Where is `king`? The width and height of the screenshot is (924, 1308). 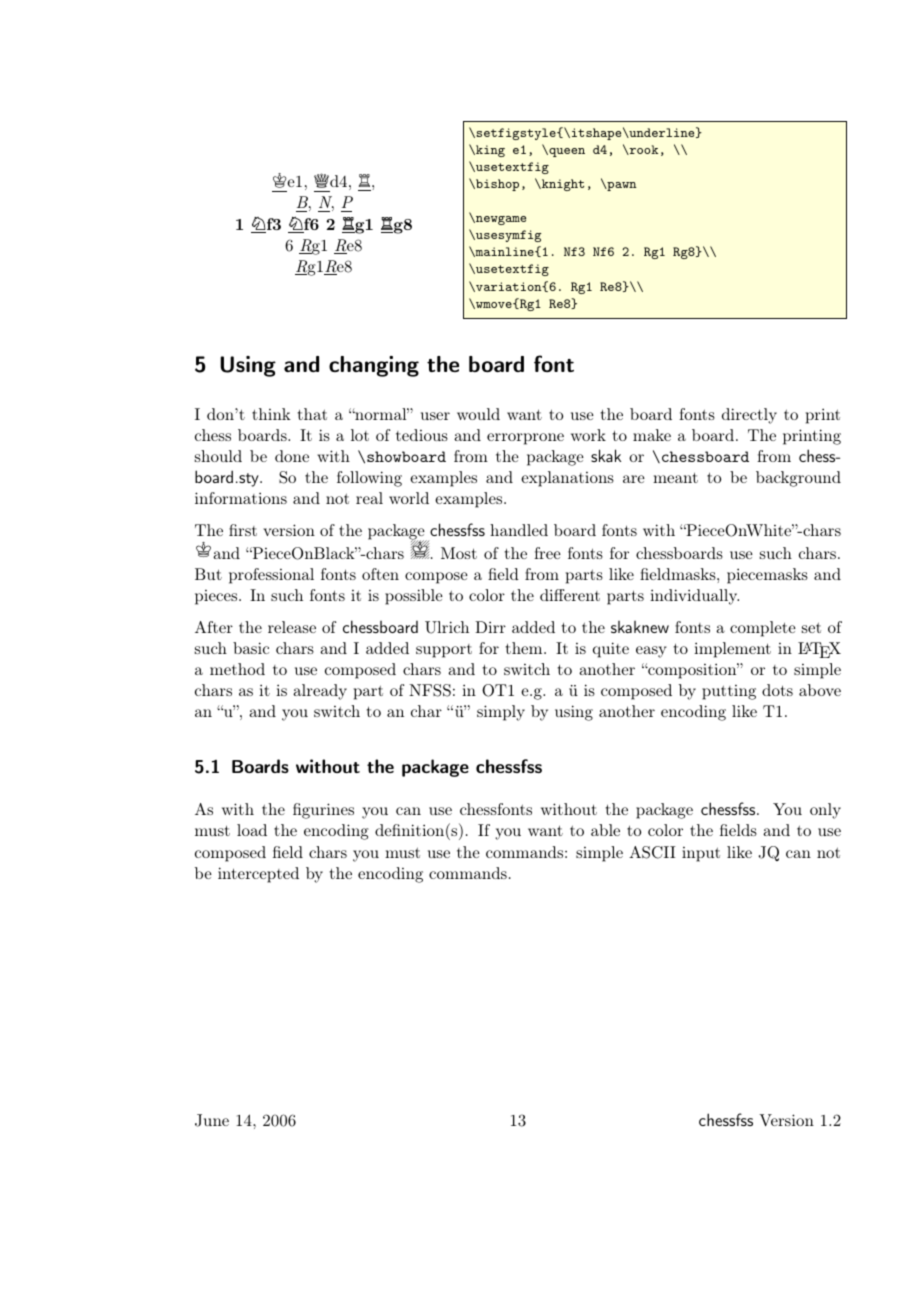
king is located at coordinates (489, 151).
